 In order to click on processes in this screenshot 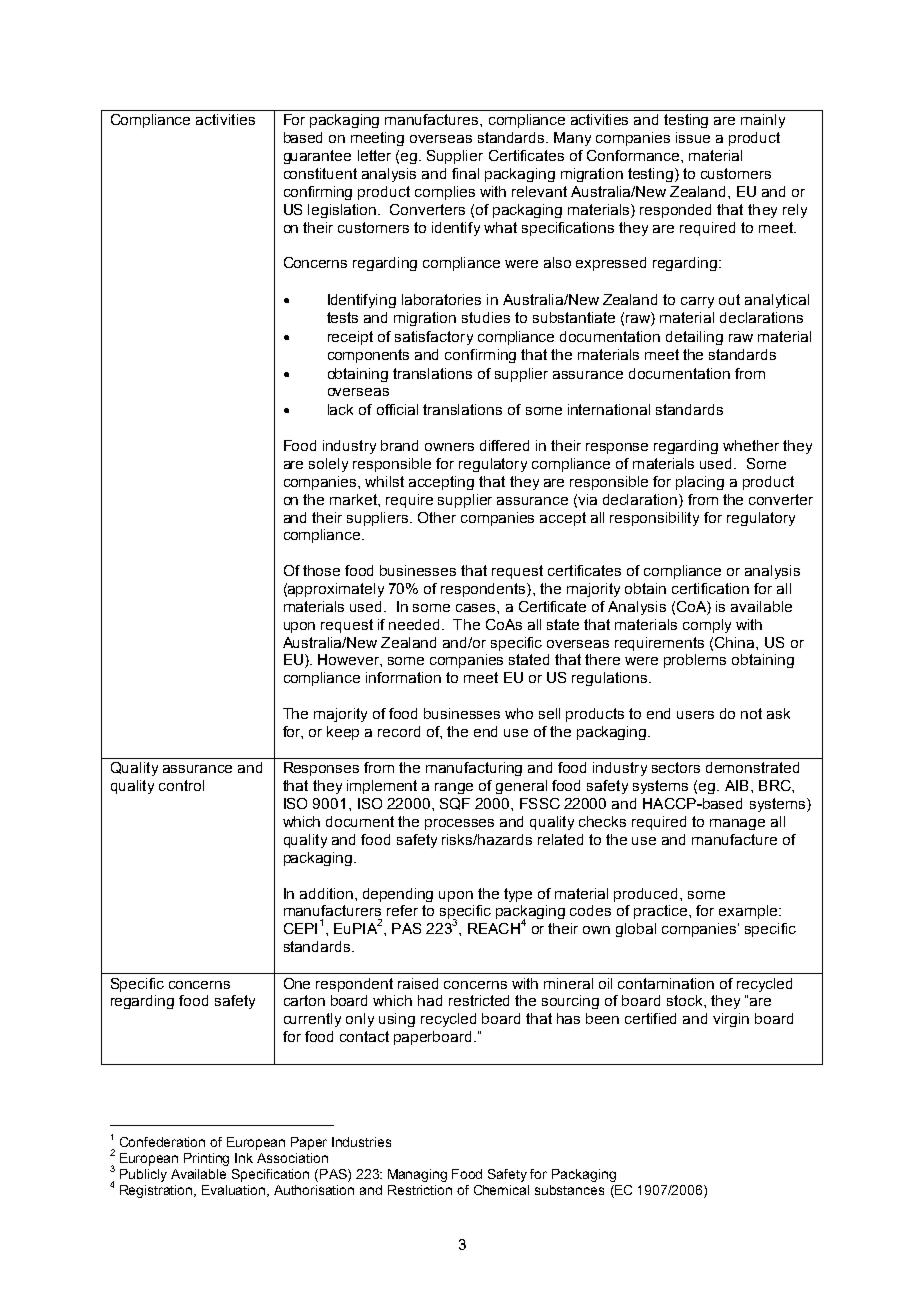, I will do `click(459, 824)`.
